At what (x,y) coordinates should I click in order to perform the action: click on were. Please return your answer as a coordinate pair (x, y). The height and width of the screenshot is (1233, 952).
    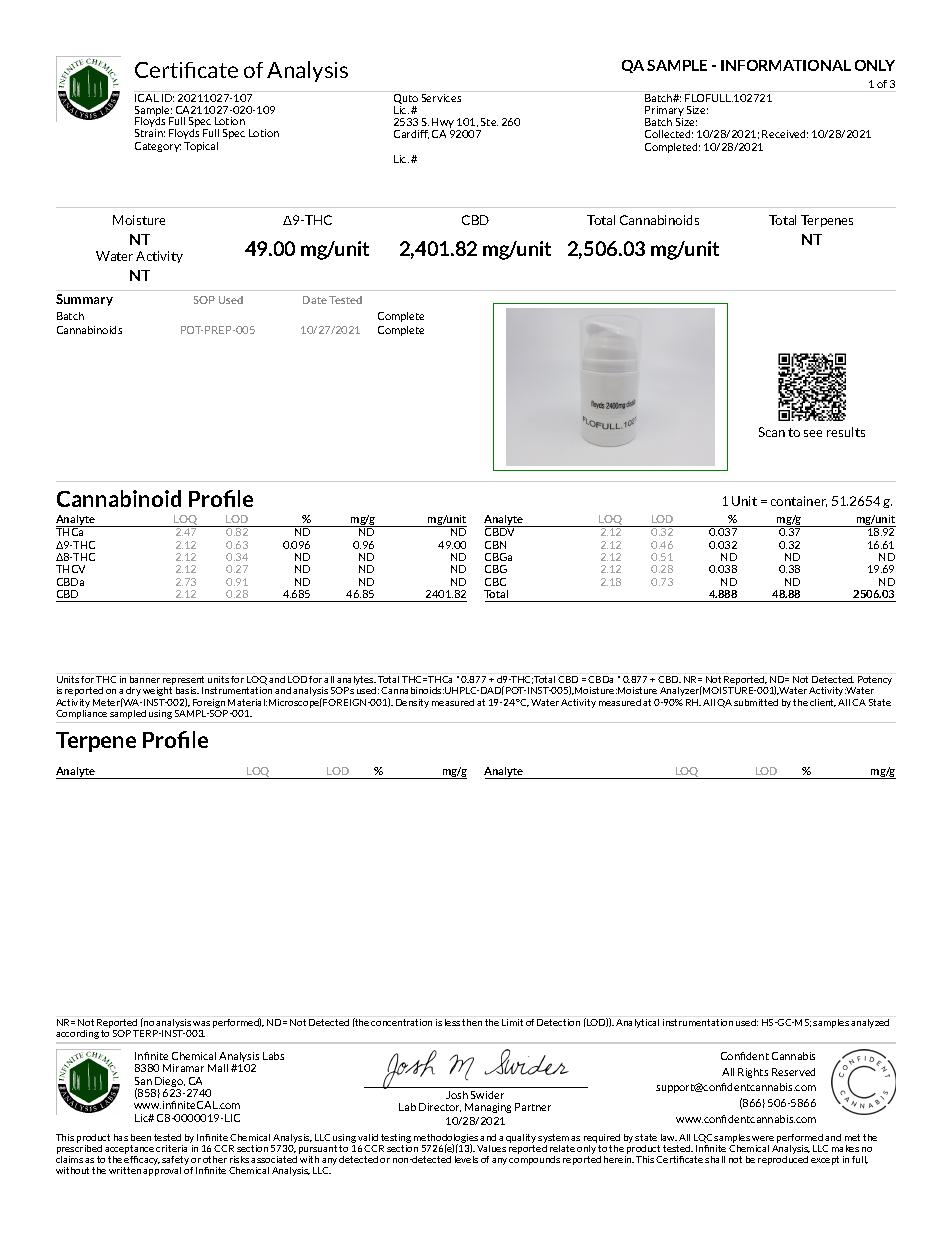
    Looking at the image, I should click on (763, 1138).
